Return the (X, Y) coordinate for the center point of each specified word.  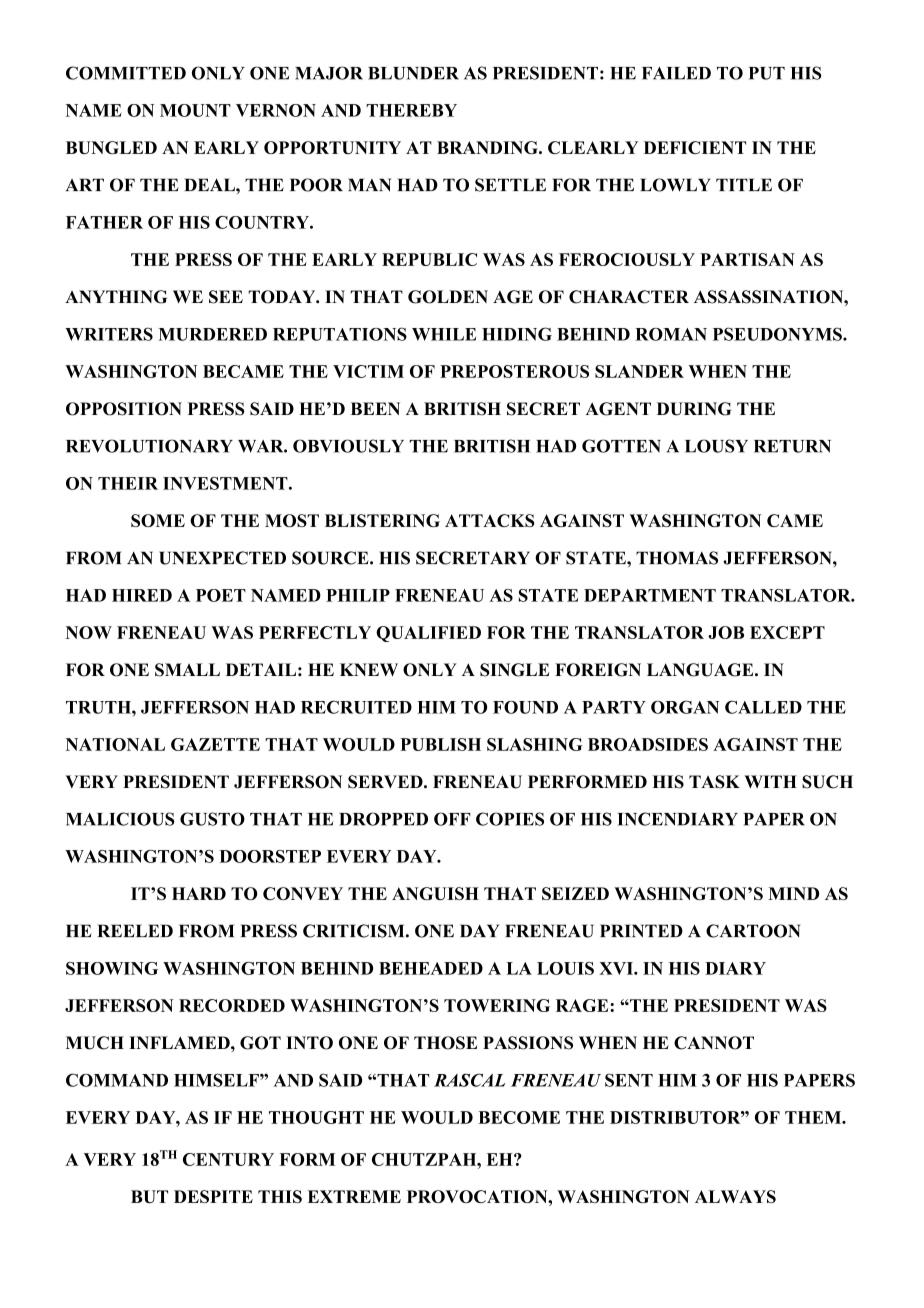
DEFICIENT (695, 147)
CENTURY (228, 1159)
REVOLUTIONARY (149, 446)
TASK (714, 782)
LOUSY (716, 446)
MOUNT (195, 110)
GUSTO (212, 819)
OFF (452, 819)
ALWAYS (735, 1196)
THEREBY (411, 110)
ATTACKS (490, 520)
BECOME (519, 1117)
